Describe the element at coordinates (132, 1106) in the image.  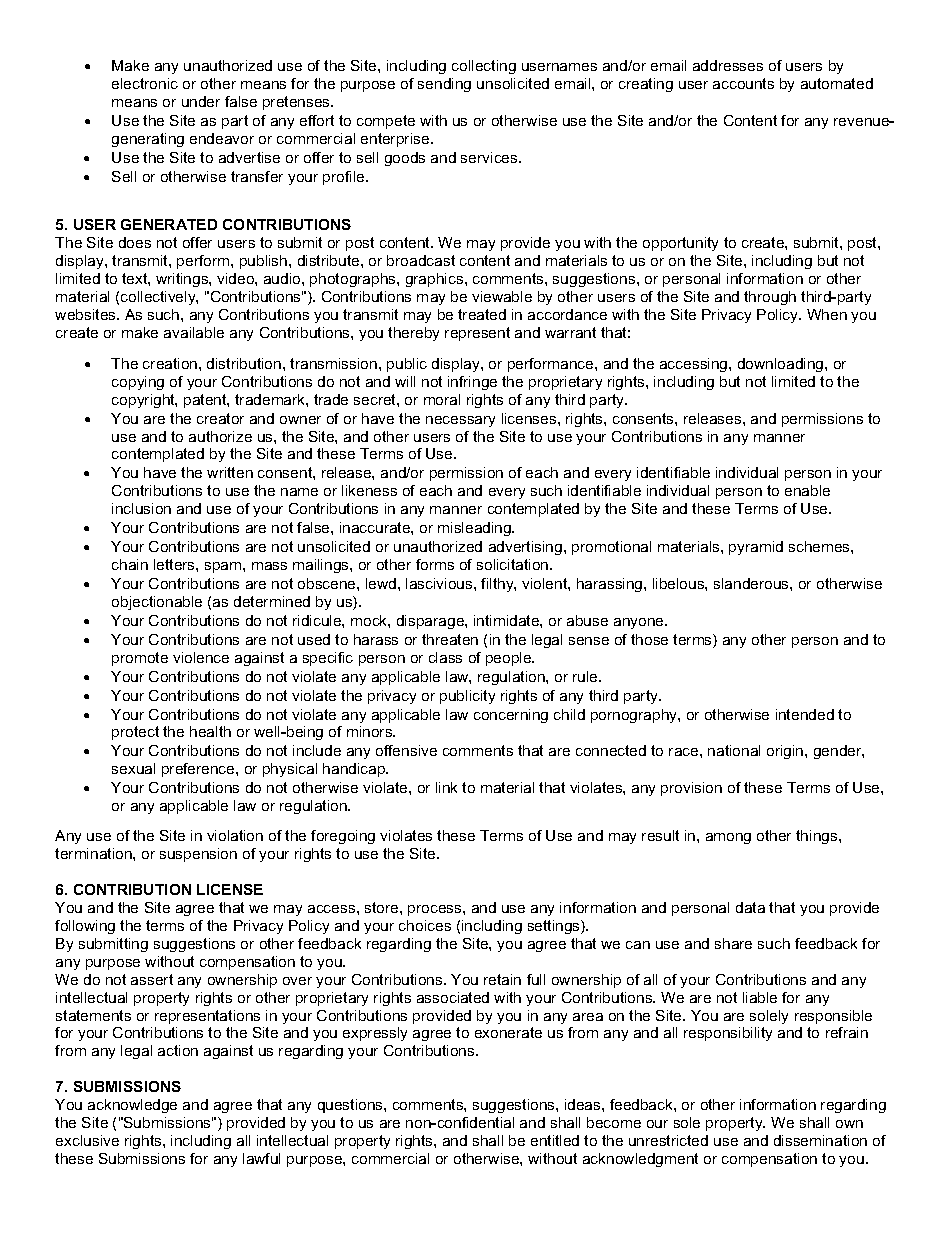
I see `acknowledge` at that location.
